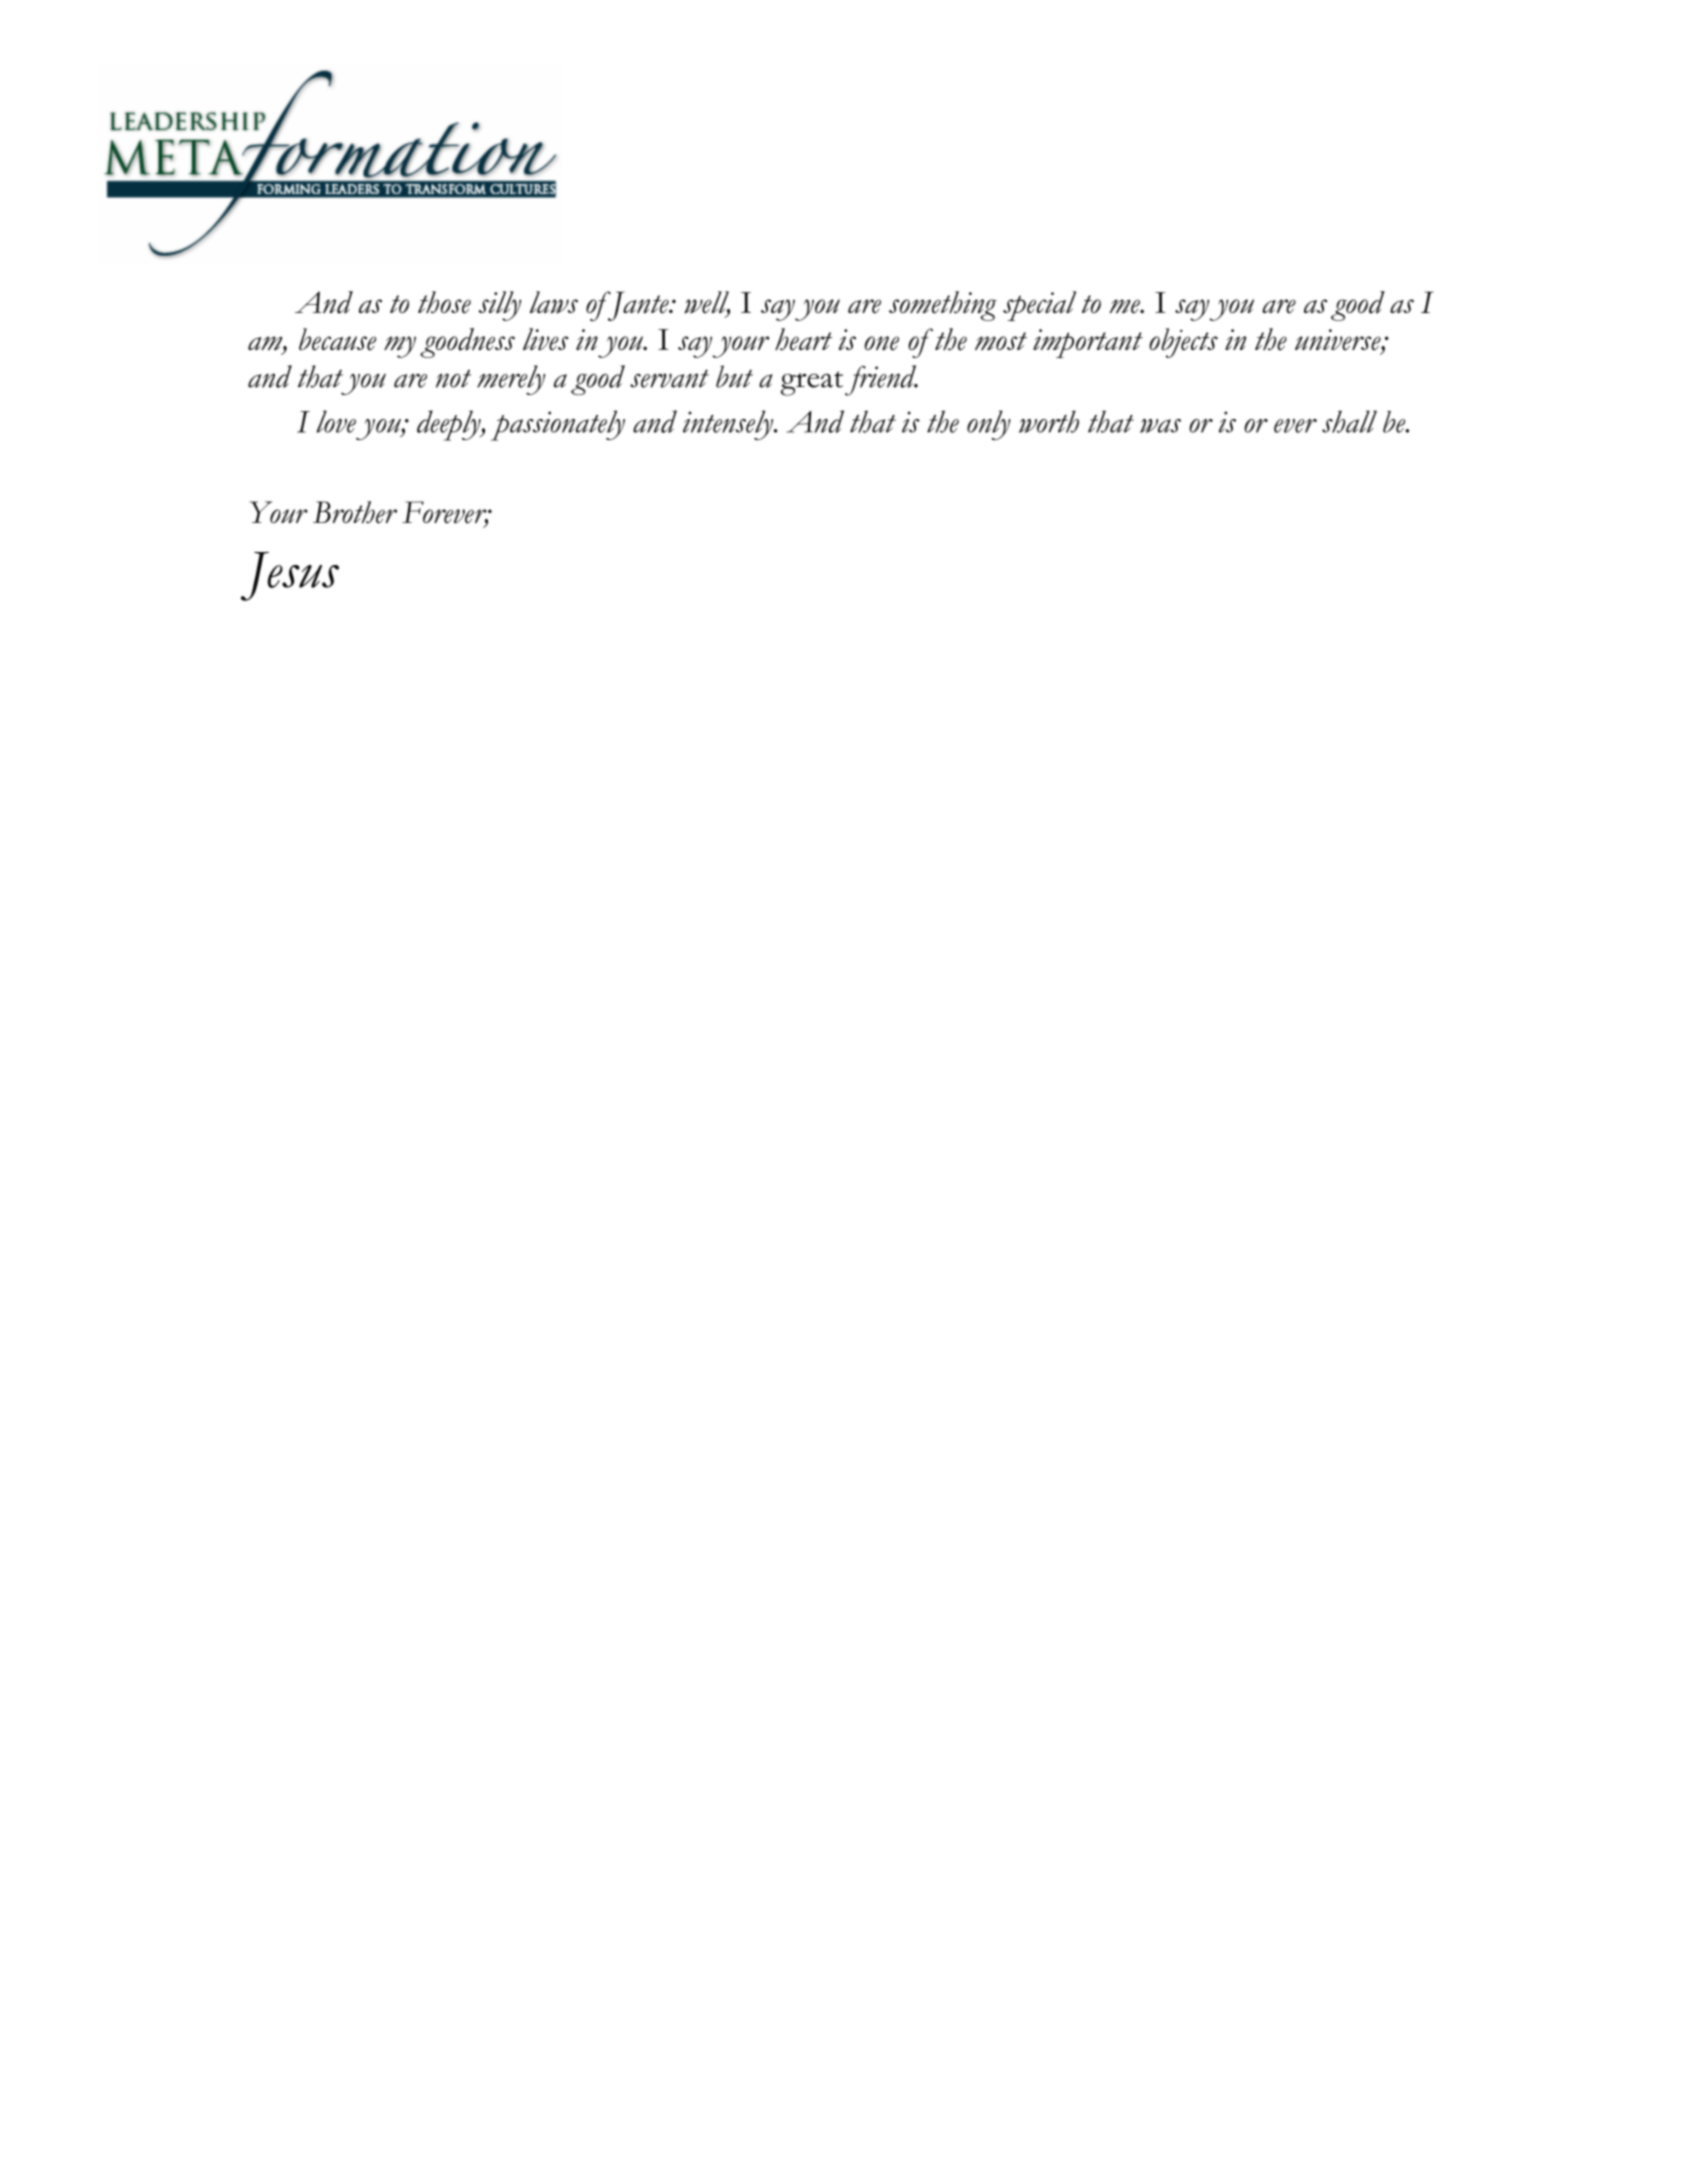  What do you see at coordinates (290, 576) in the screenshot?
I see `Jesus` at bounding box center [290, 576].
